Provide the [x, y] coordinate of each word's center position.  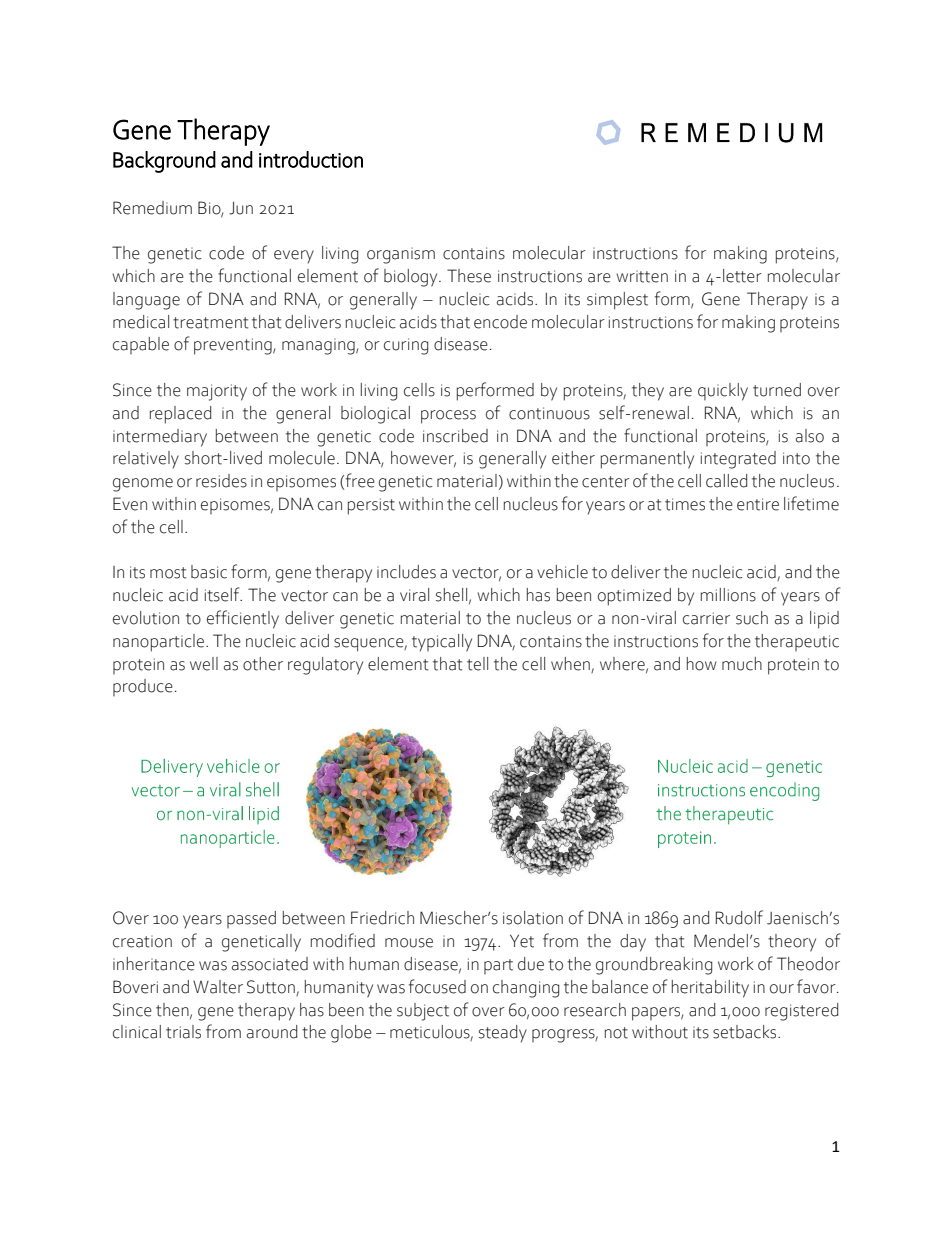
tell [477, 664]
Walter [218, 987]
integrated [738, 460]
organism [401, 255]
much [742, 664]
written [642, 276]
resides [221, 481]
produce [143, 687]
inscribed [455, 436]
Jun [241, 208]
